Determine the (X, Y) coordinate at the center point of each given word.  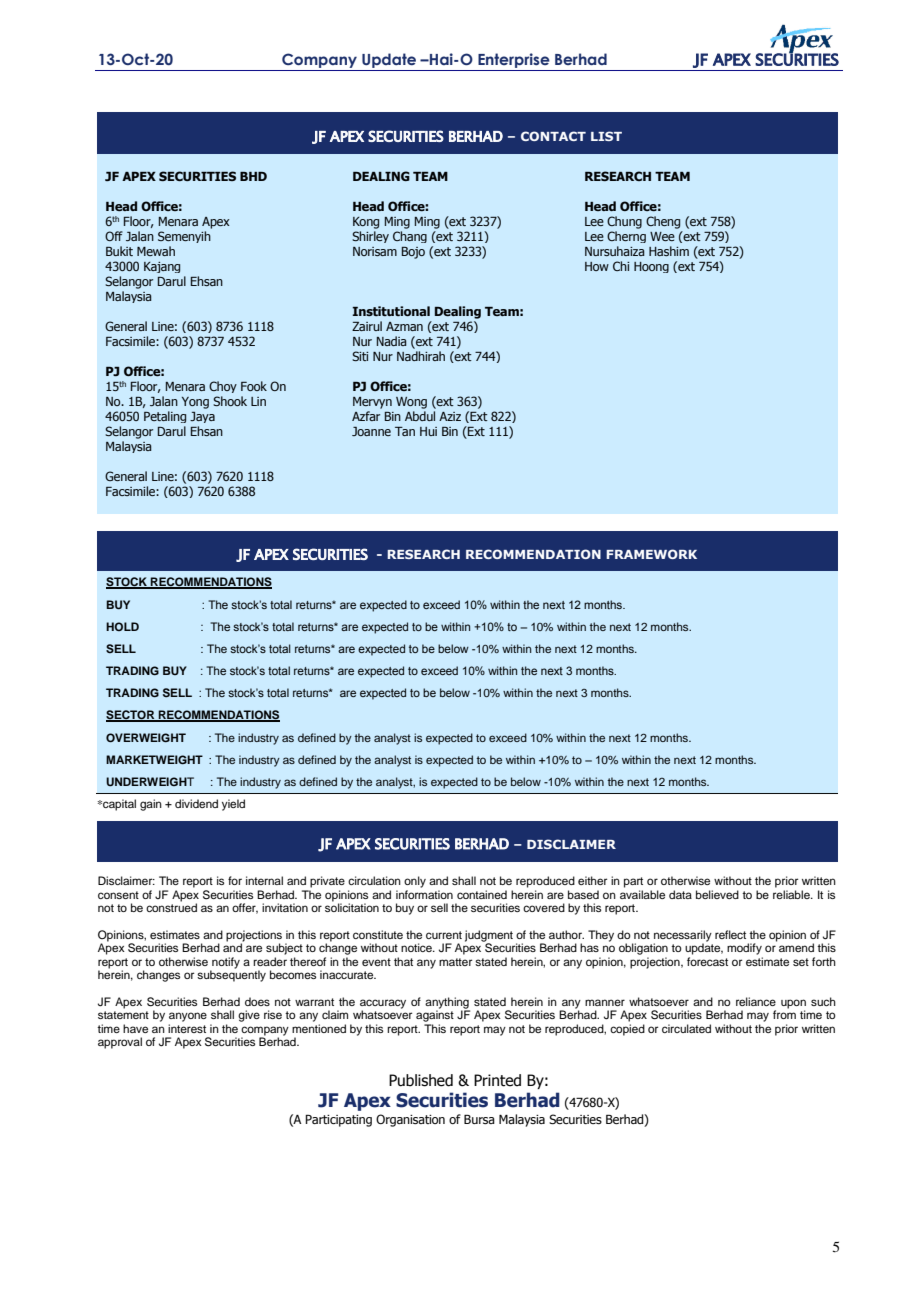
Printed (497, 1080)
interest (187, 1028)
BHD (253, 176)
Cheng (663, 222)
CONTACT (553, 136)
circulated (686, 1028)
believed (717, 894)
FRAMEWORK (651, 554)
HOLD (122, 626)
